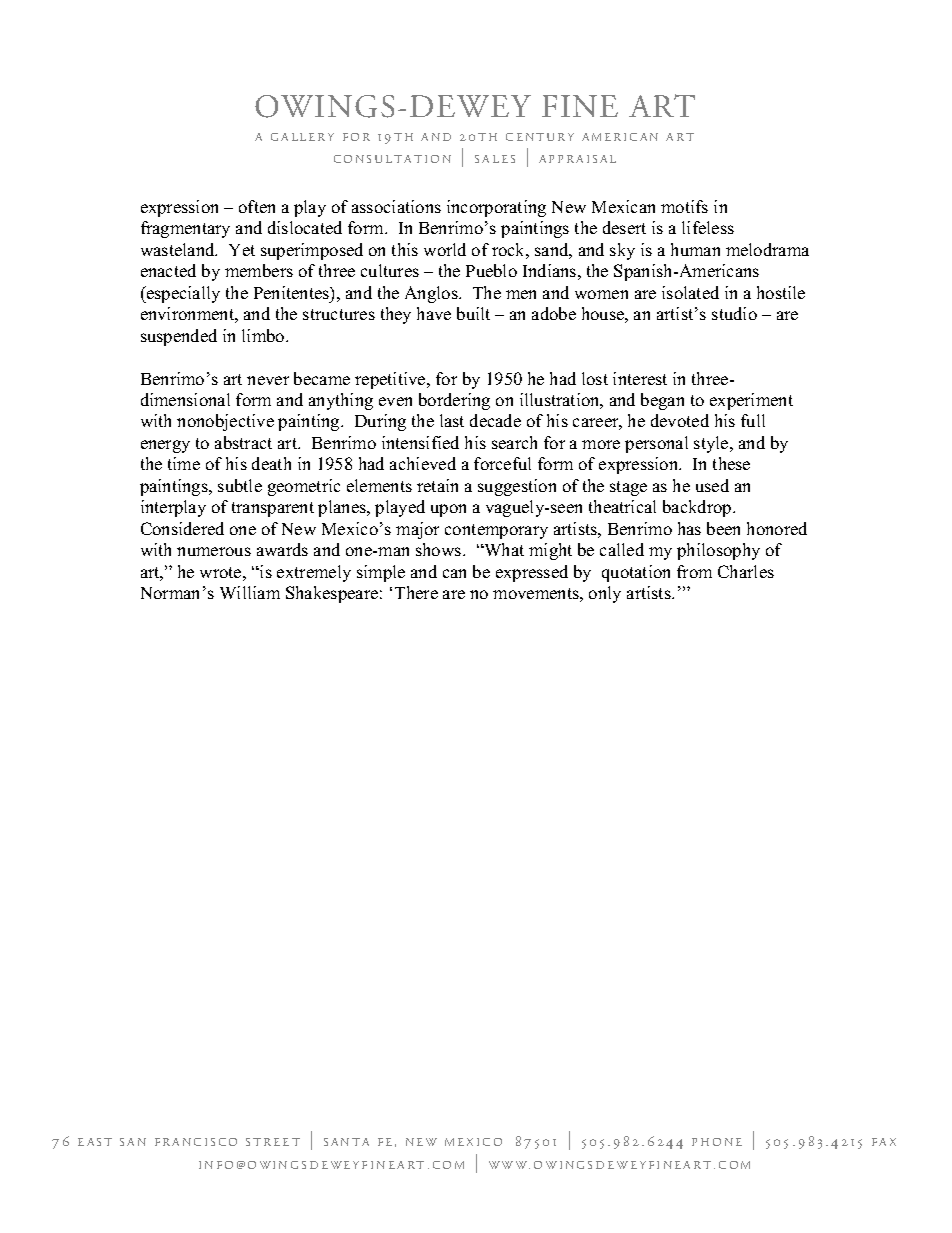 The width and height of the document is (952, 1233). What do you see at coordinates (605, 594) in the document?
I see `only` at bounding box center [605, 594].
